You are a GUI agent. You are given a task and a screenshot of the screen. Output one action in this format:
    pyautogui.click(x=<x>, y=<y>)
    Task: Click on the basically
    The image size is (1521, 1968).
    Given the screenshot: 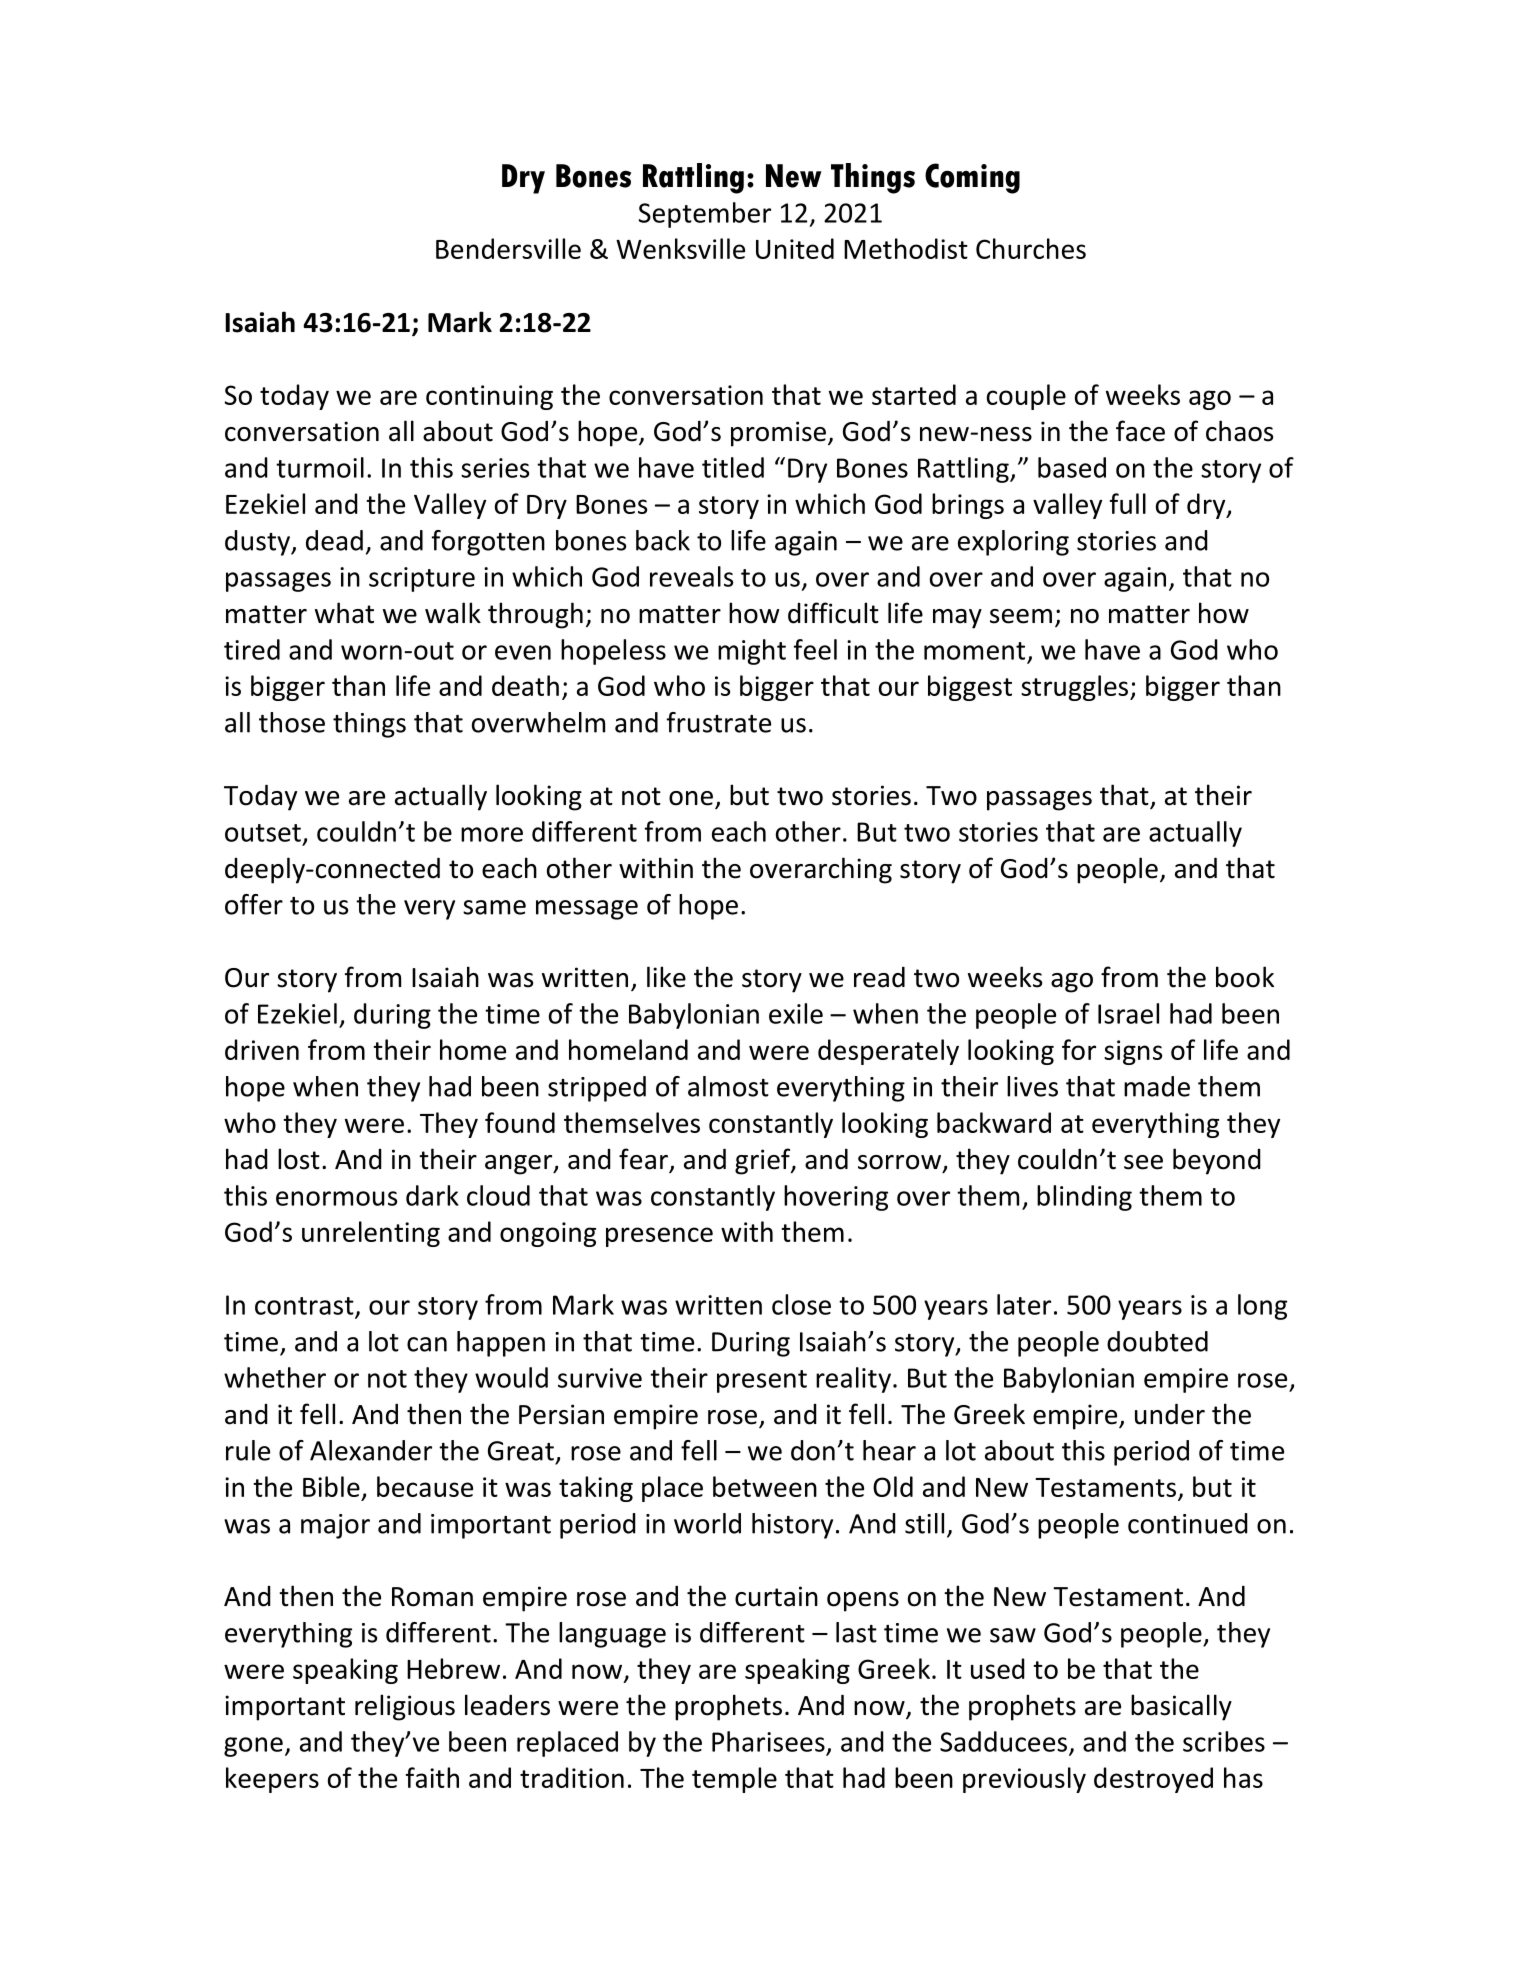 What is the action you would take?
    pyautogui.click(x=1181, y=1707)
